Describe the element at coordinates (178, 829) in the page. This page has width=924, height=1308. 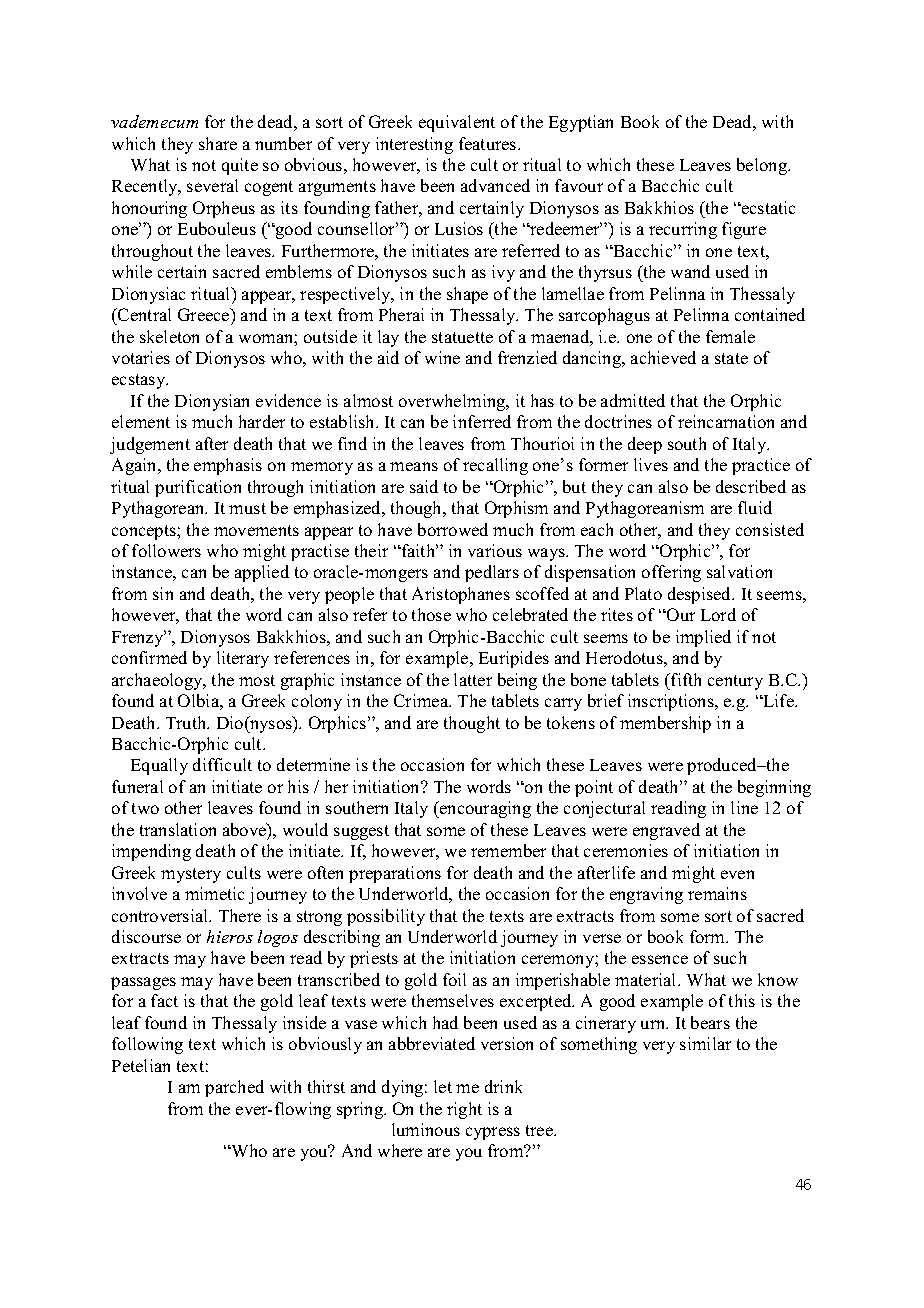
I see `translation` at that location.
